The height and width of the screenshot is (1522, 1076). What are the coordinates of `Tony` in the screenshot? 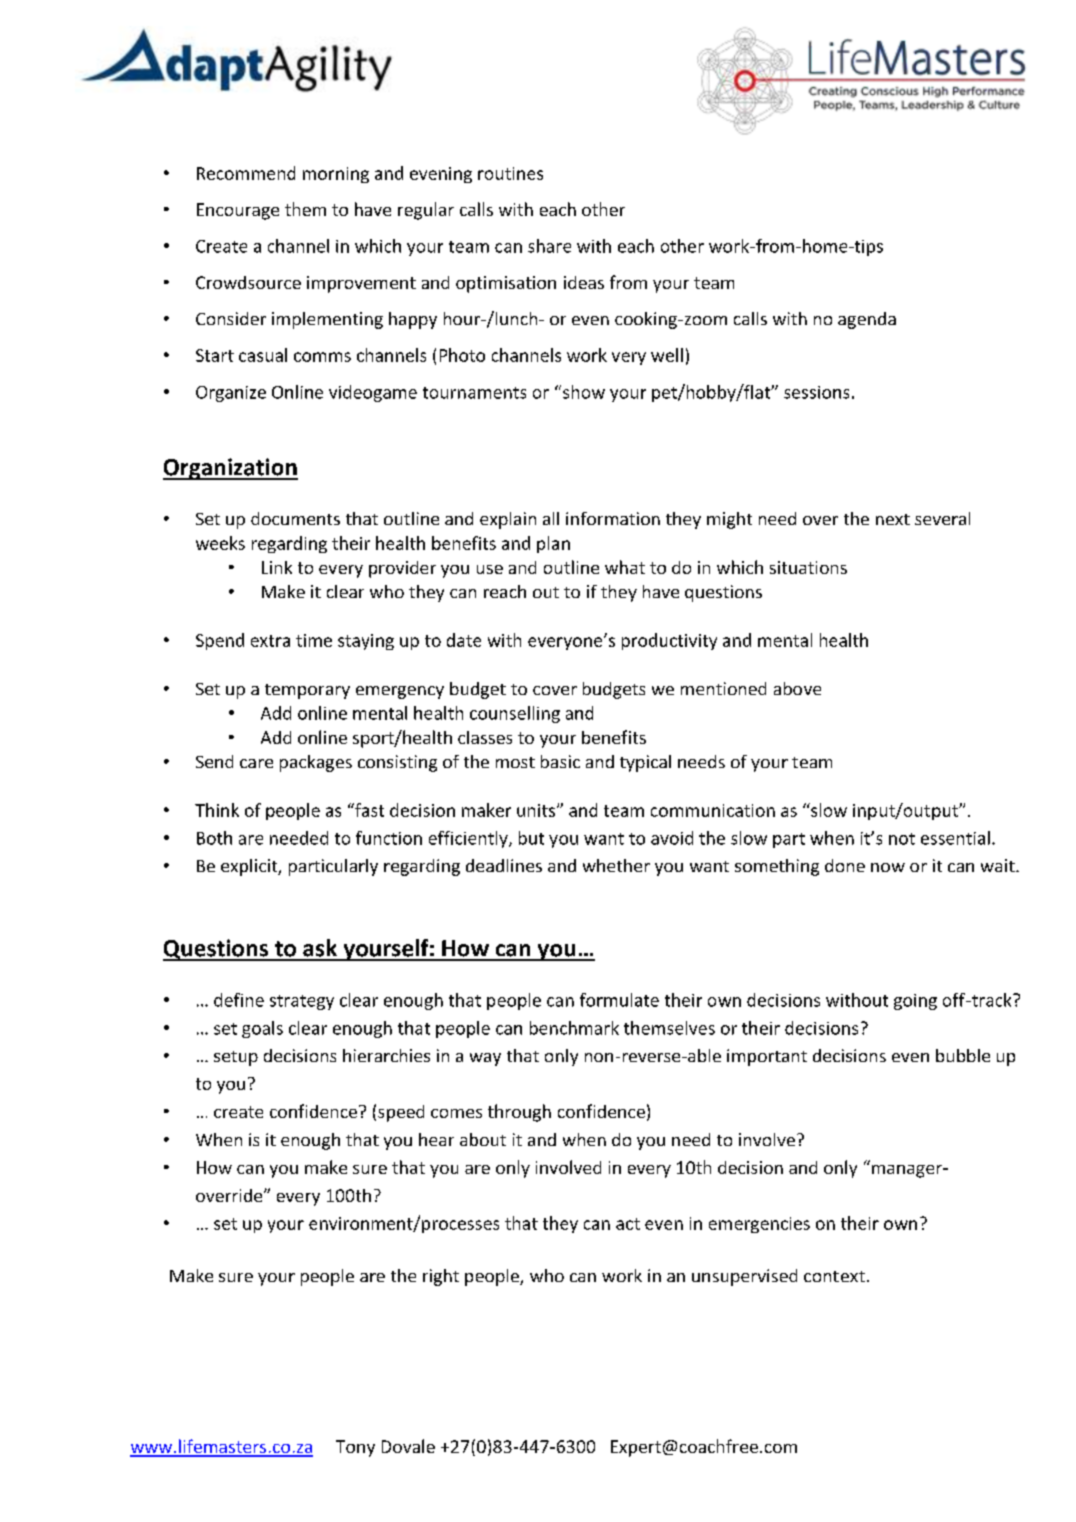 It's located at (355, 1448).
